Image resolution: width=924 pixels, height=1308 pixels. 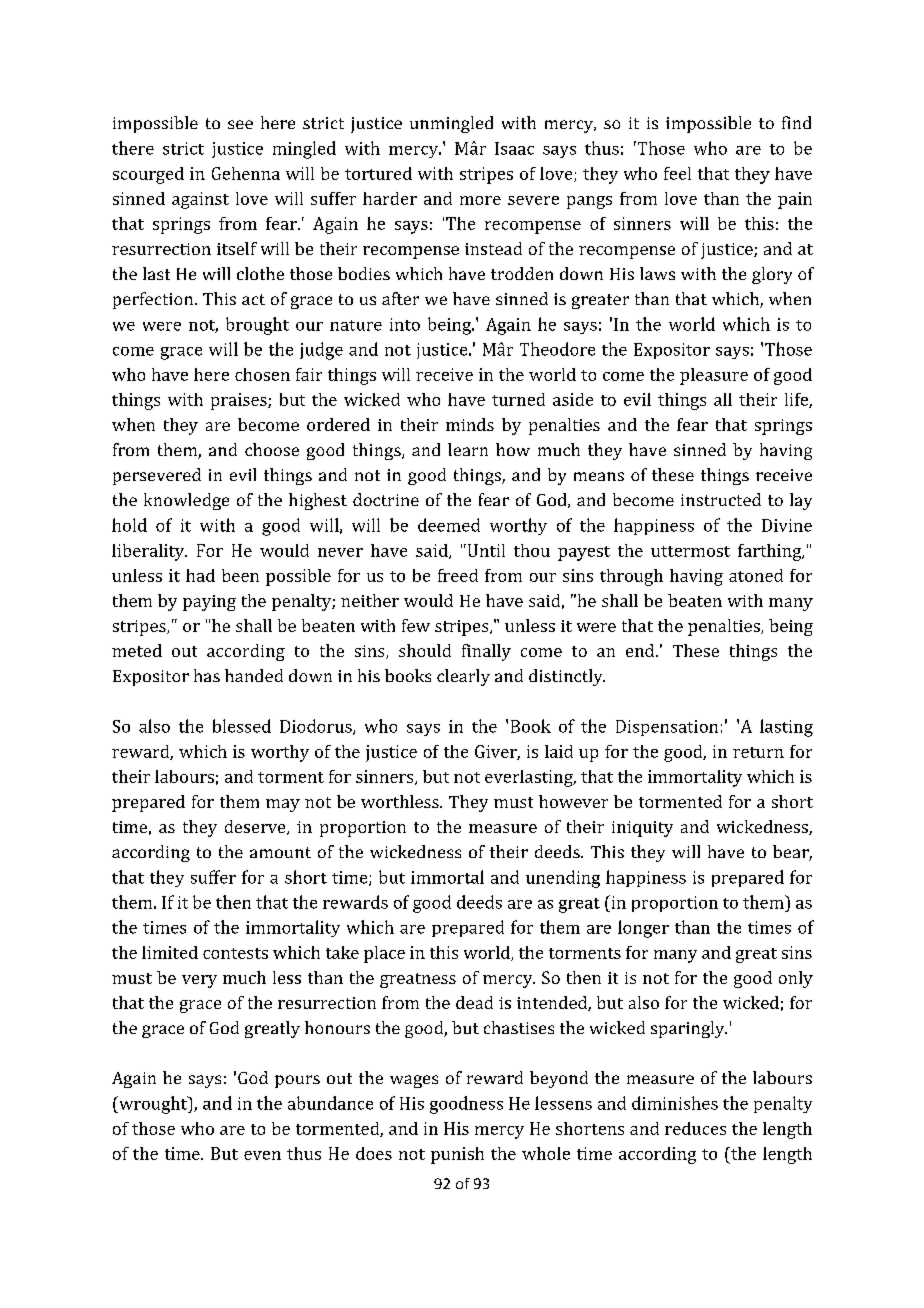 What do you see at coordinates (486, 652) in the screenshot?
I see `finally` at bounding box center [486, 652].
